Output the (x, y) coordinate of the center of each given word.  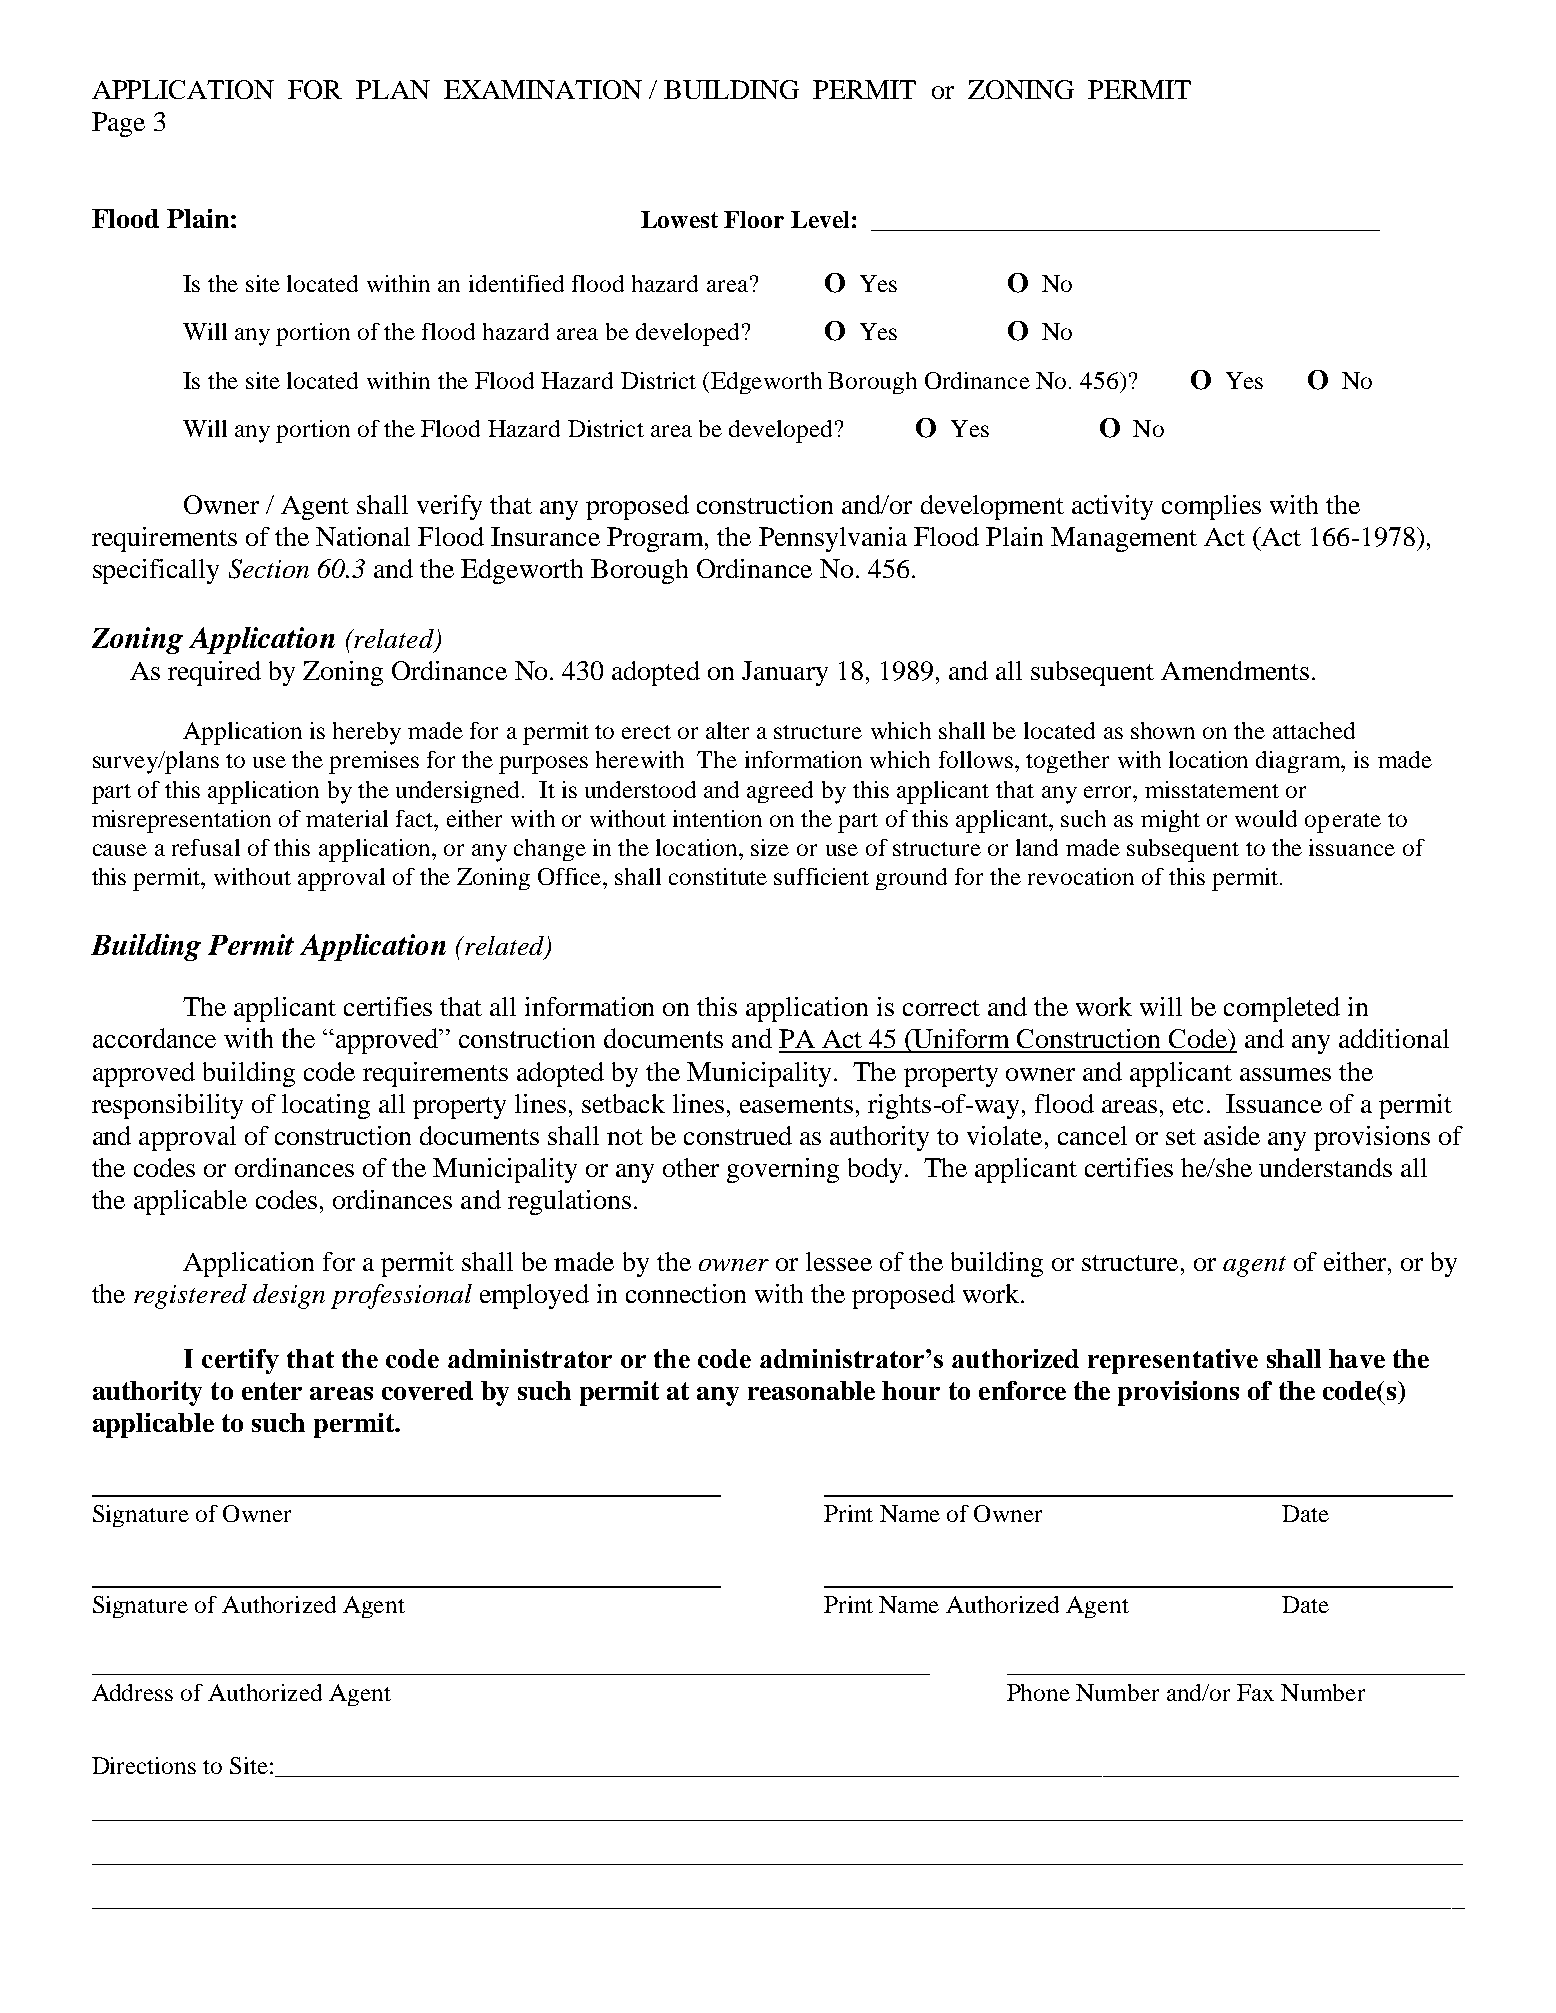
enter (272, 1391)
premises (374, 762)
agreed (780, 792)
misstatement (1212, 789)
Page (118, 124)
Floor (754, 219)
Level (820, 219)
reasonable (811, 1390)
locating (326, 1106)
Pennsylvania (833, 539)
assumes (1285, 1074)
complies (1211, 507)
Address (132, 1692)
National (363, 536)
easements (796, 1105)
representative (1173, 1361)
